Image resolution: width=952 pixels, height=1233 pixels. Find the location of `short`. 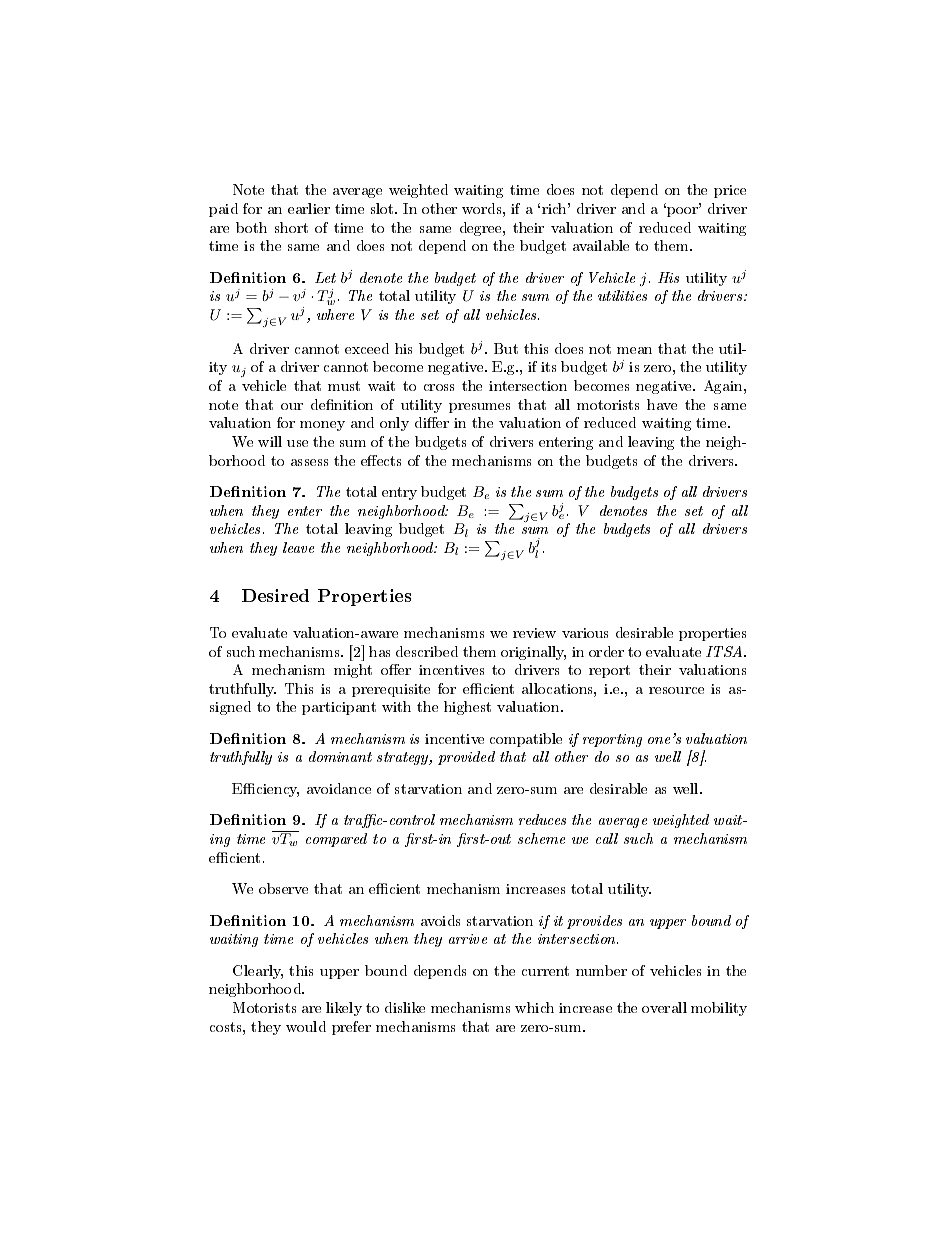

short is located at coordinates (291, 227).
